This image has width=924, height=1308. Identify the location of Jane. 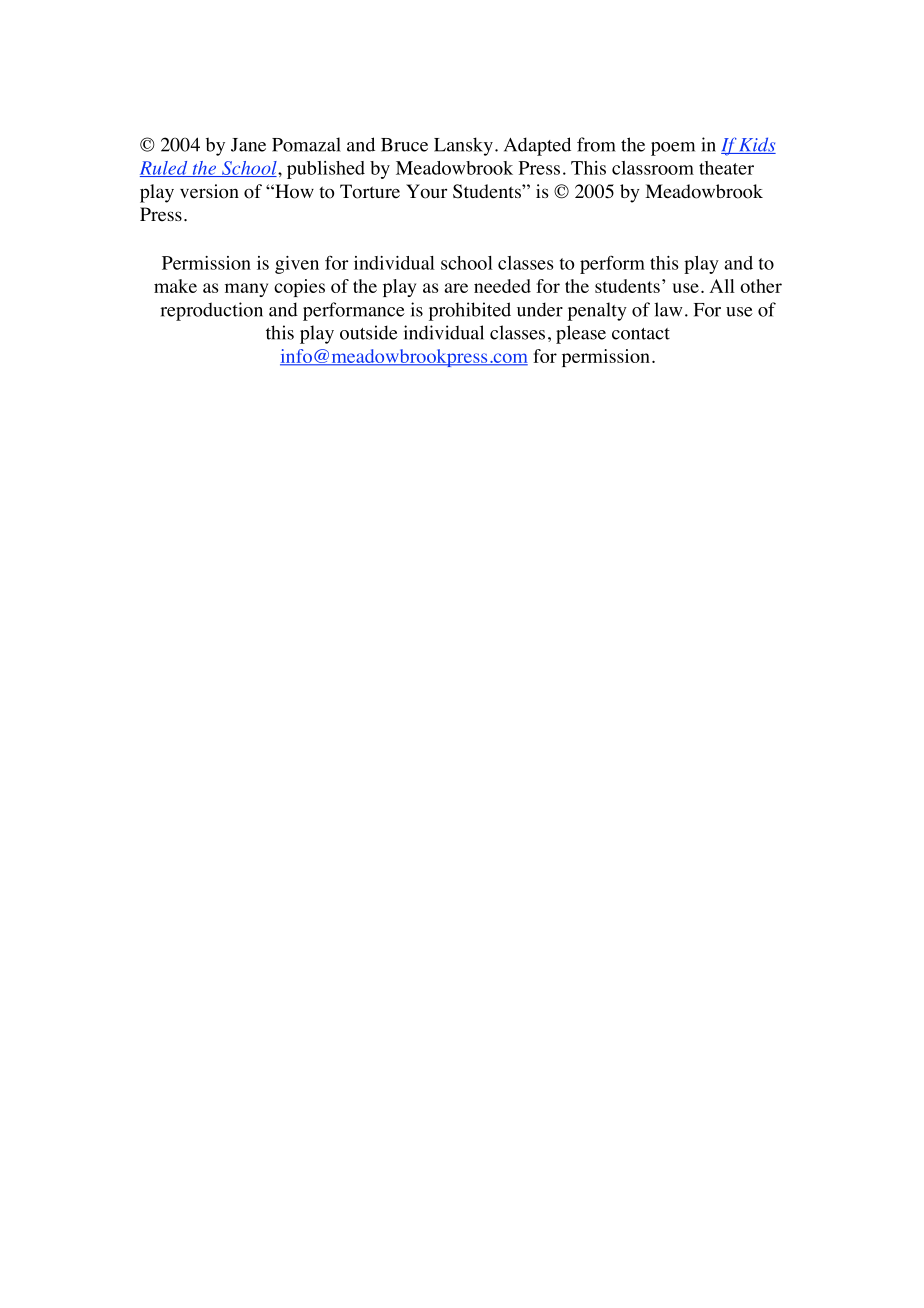
(248, 145).
